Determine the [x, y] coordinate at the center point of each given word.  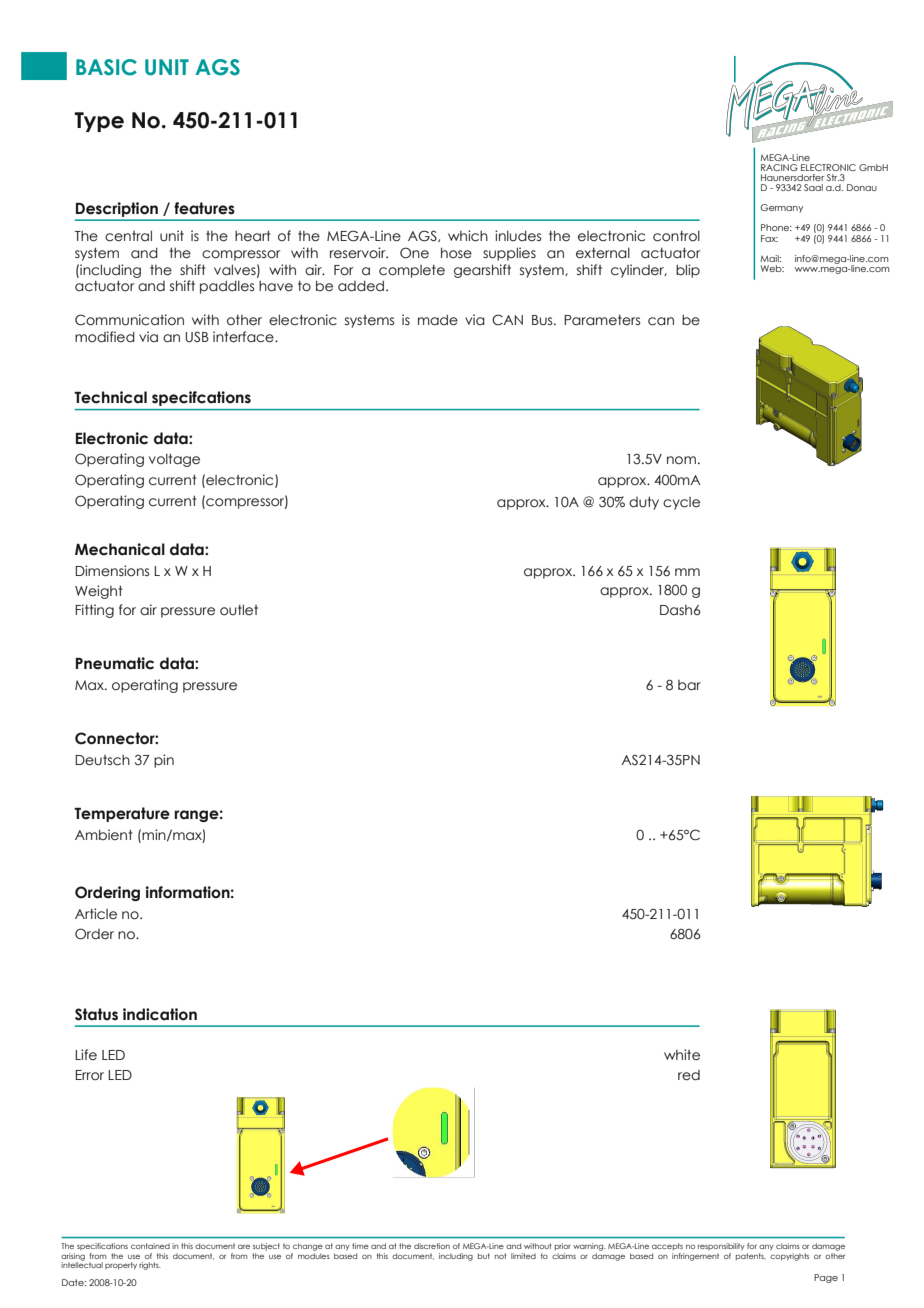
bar [689, 685]
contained [150, 1246]
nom [681, 460]
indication [160, 1014]
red [689, 1075]
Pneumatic [115, 663]
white [682, 1055]
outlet [239, 610]
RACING [779, 167]
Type [99, 122]
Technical [110, 397]
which [468, 236]
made [438, 320]
